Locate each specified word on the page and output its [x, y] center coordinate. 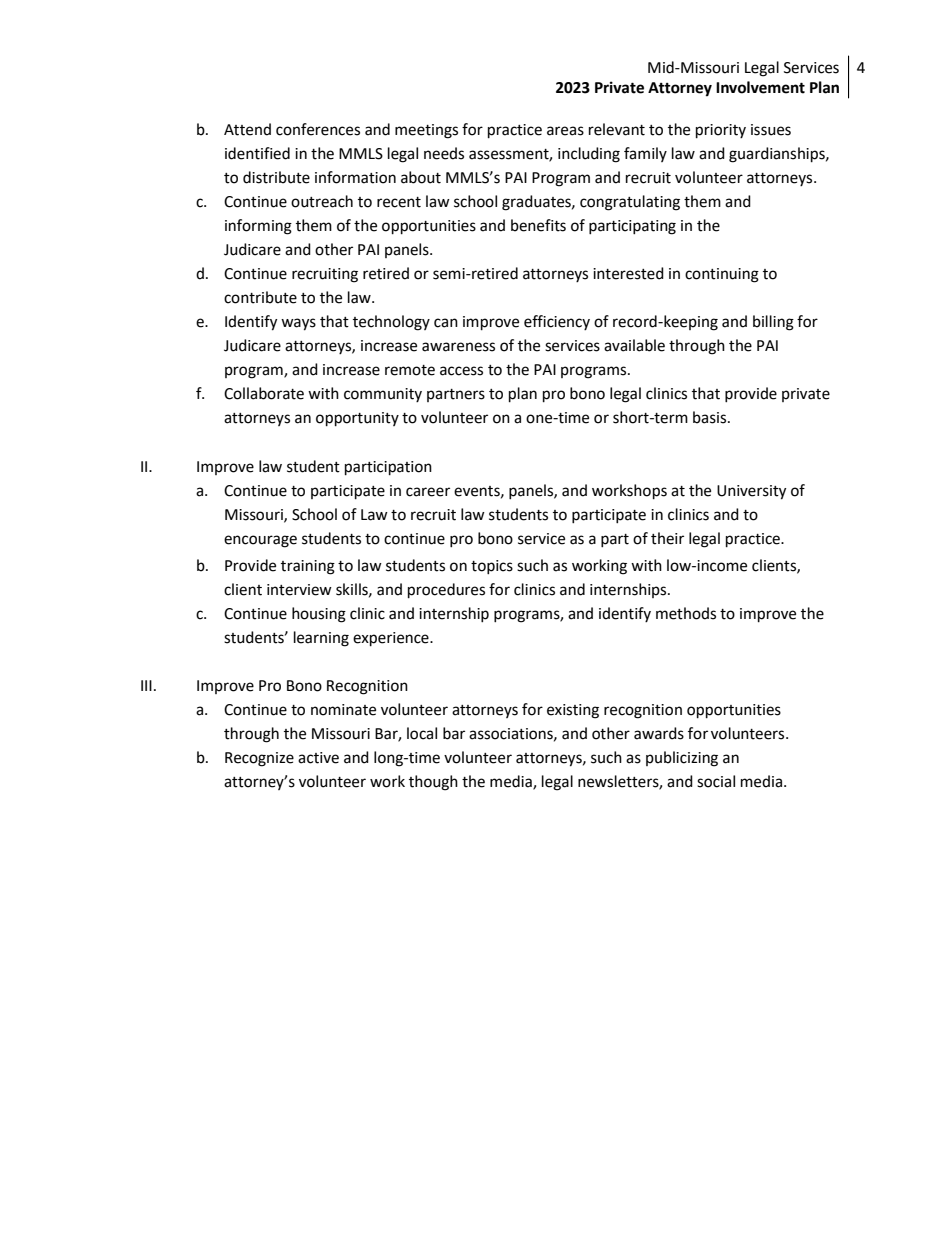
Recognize [259, 759]
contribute [260, 297]
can [446, 323]
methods [686, 613]
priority [721, 131]
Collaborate [264, 393]
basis [711, 417]
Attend [247, 129]
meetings [426, 131]
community [383, 395]
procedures [446, 591]
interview [299, 590]
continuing [722, 275]
